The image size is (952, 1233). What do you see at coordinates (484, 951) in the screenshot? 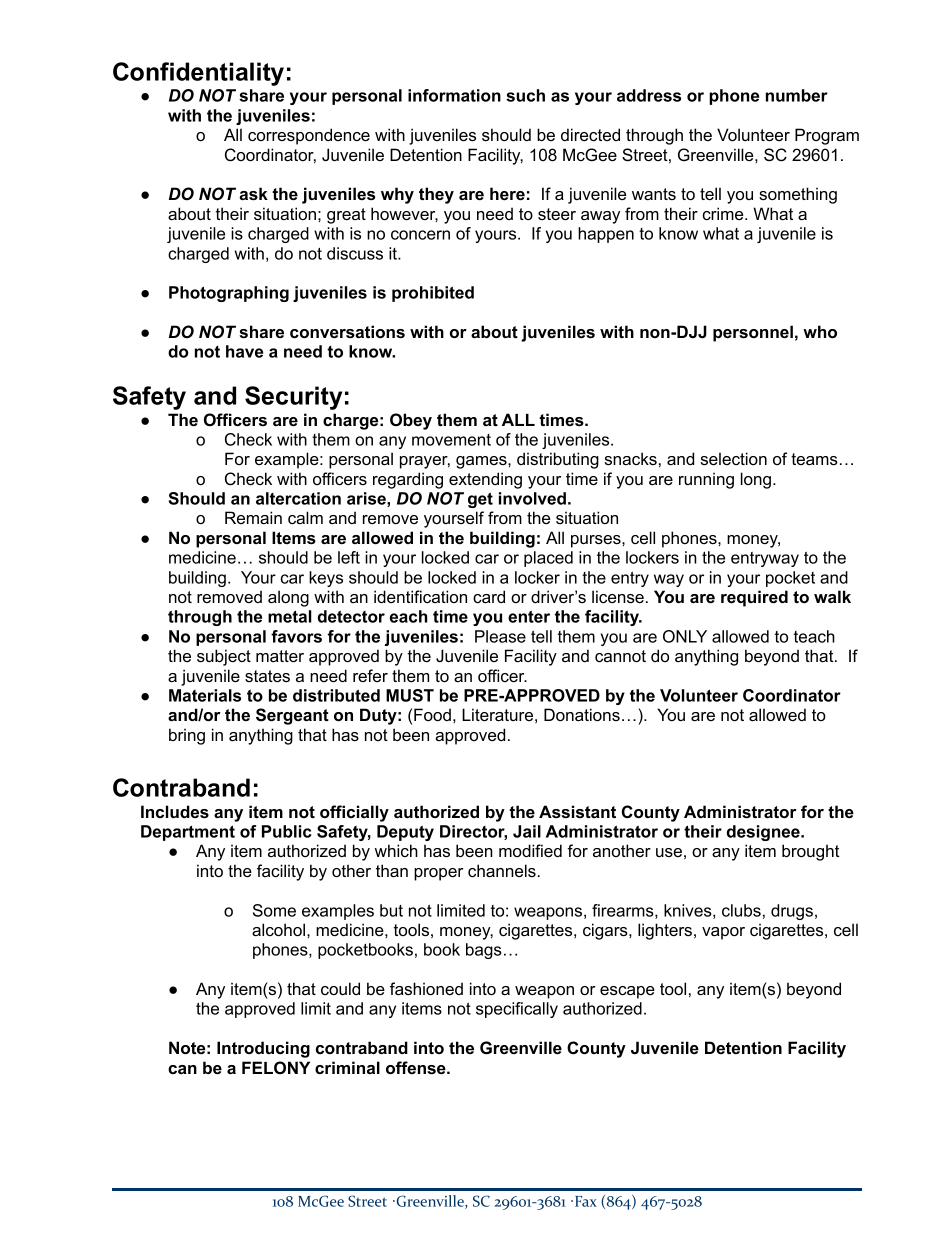
I see `bags` at bounding box center [484, 951].
